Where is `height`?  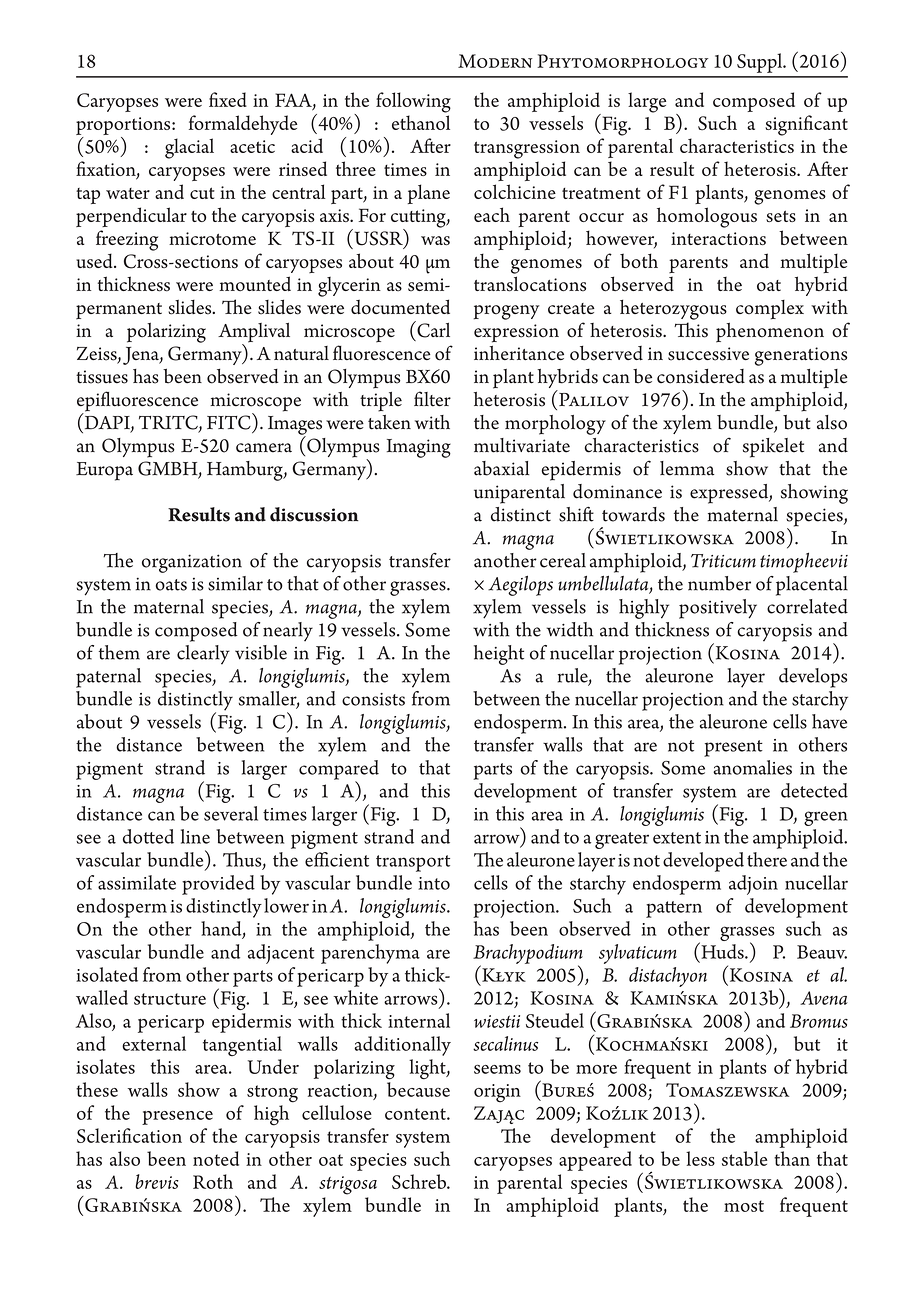
height is located at coordinates (499, 655).
